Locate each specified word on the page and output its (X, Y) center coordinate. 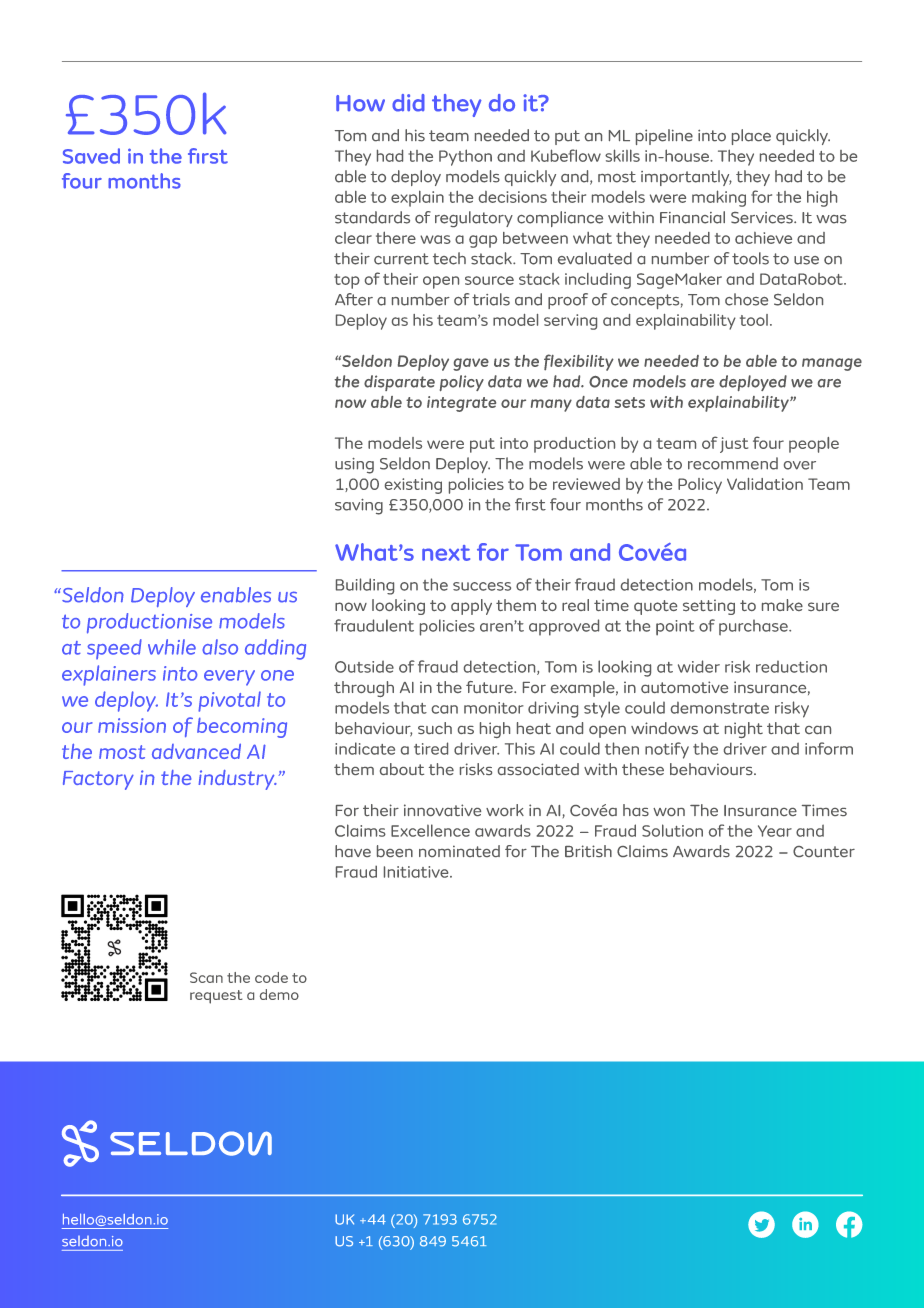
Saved (91, 156)
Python (465, 157)
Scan (206, 977)
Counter (824, 851)
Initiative (417, 872)
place (751, 137)
